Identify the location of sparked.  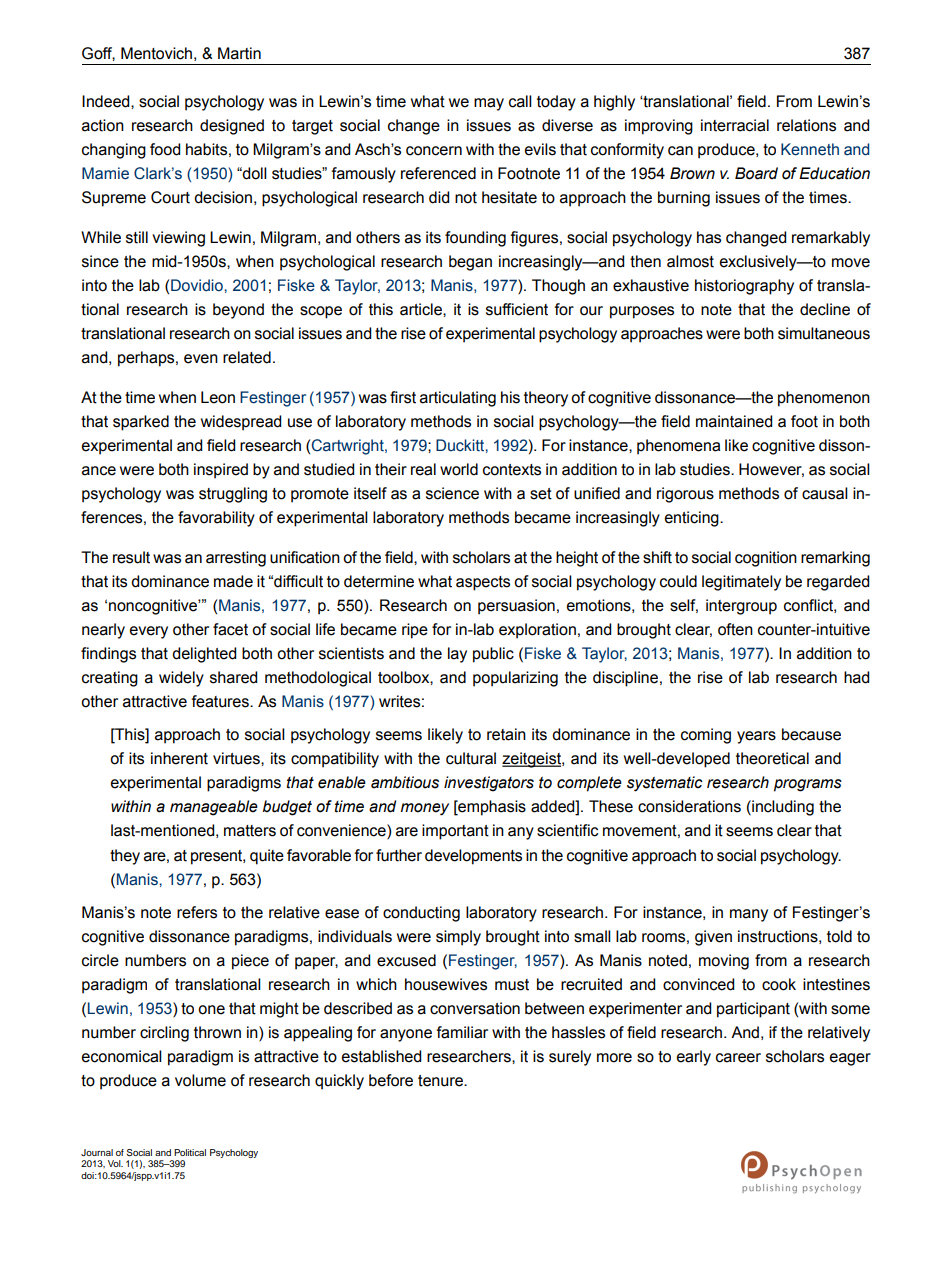
(141, 423).
